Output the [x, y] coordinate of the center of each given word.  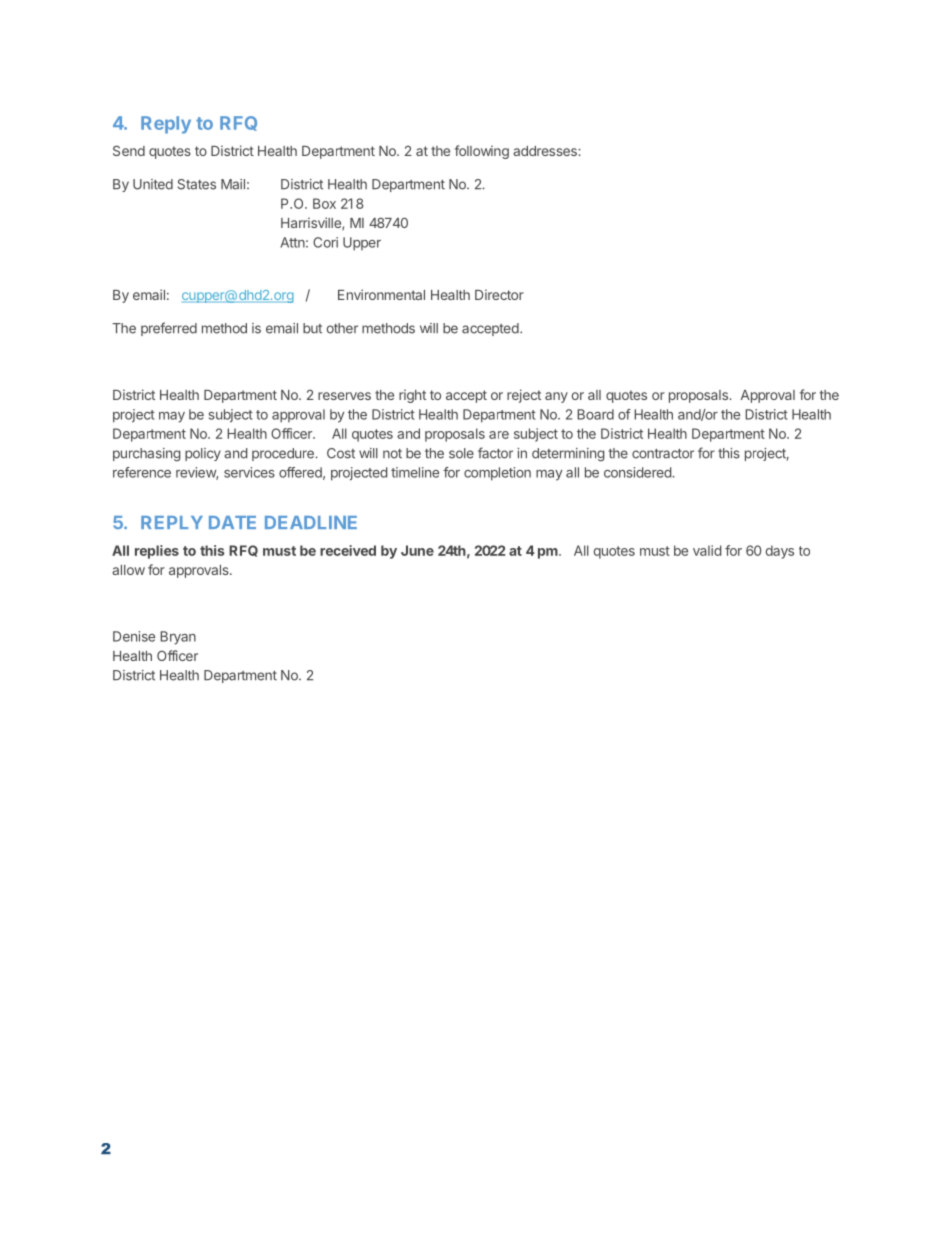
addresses [546, 151]
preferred [169, 329]
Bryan [178, 638]
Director [499, 294]
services [249, 472]
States [197, 184]
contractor [663, 454]
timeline [415, 472]
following [482, 152]
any [556, 397]
